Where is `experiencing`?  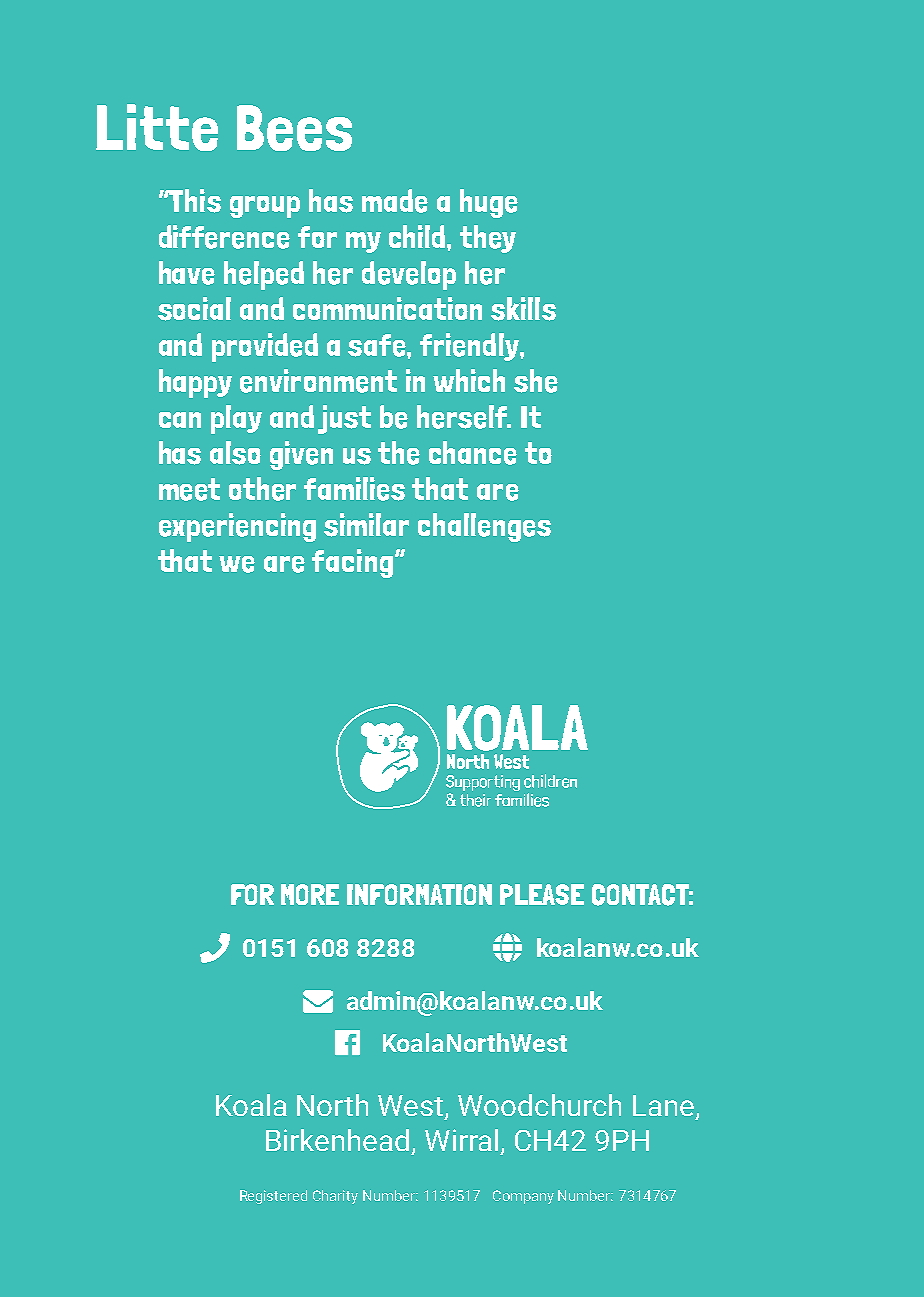 experiencing is located at coordinates (237, 527).
